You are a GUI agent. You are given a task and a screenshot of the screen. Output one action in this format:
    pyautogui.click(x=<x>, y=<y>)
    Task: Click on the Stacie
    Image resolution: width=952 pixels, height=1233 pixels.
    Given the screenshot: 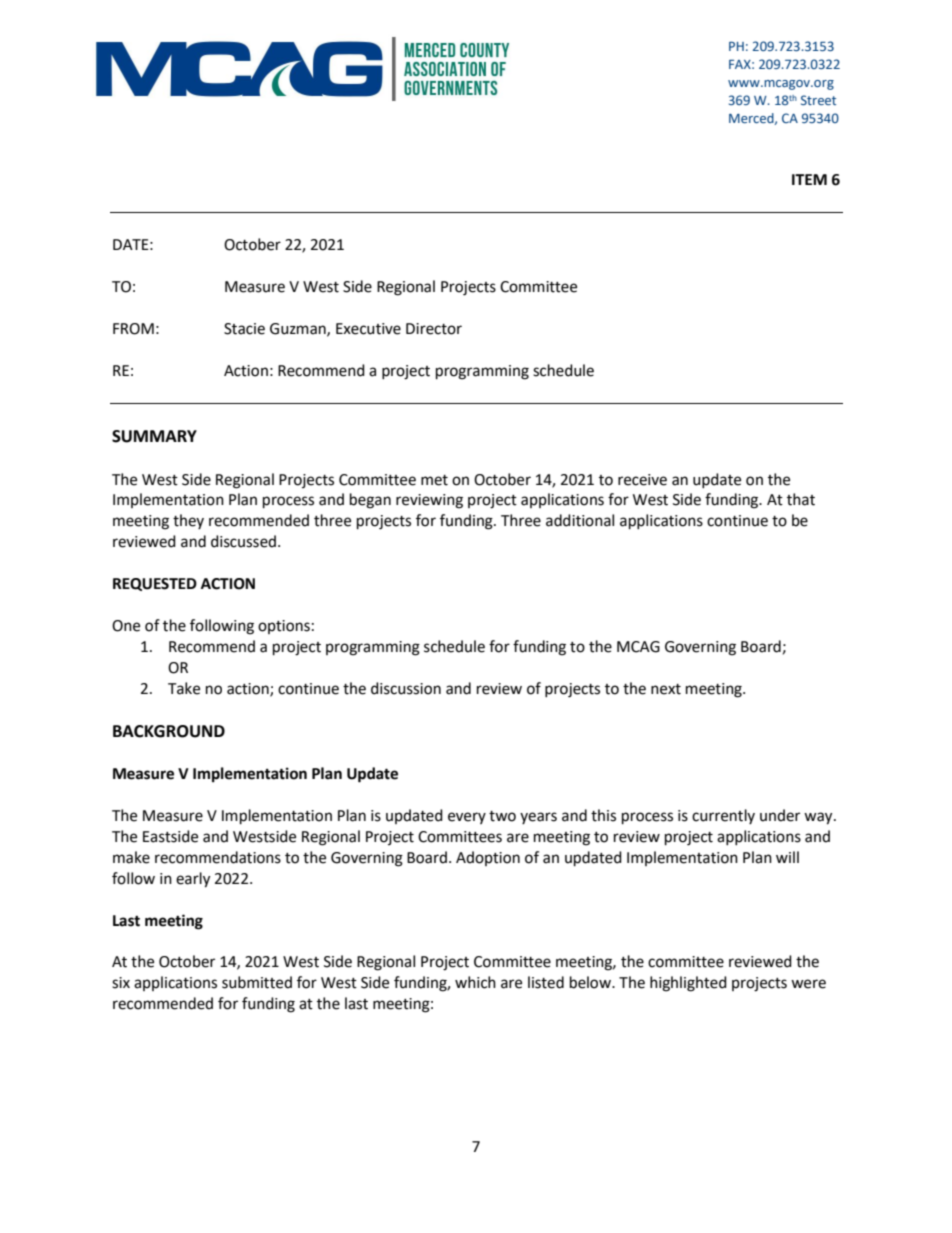 What is the action you would take?
    pyautogui.click(x=244, y=329)
